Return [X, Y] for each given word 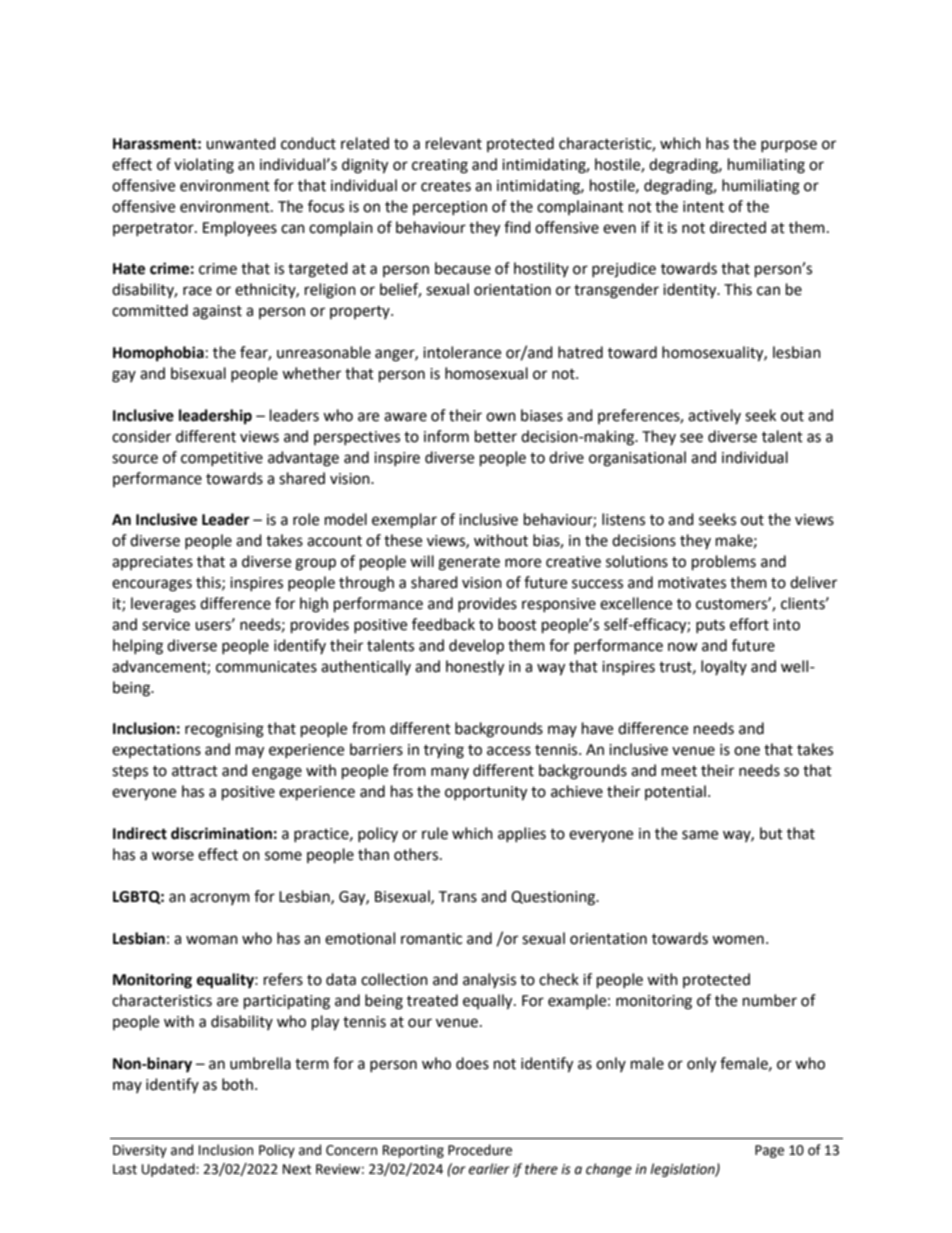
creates [446, 186]
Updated [169, 1170]
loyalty [724, 667]
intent [703, 207]
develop [476, 647]
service [166, 625]
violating [204, 166]
